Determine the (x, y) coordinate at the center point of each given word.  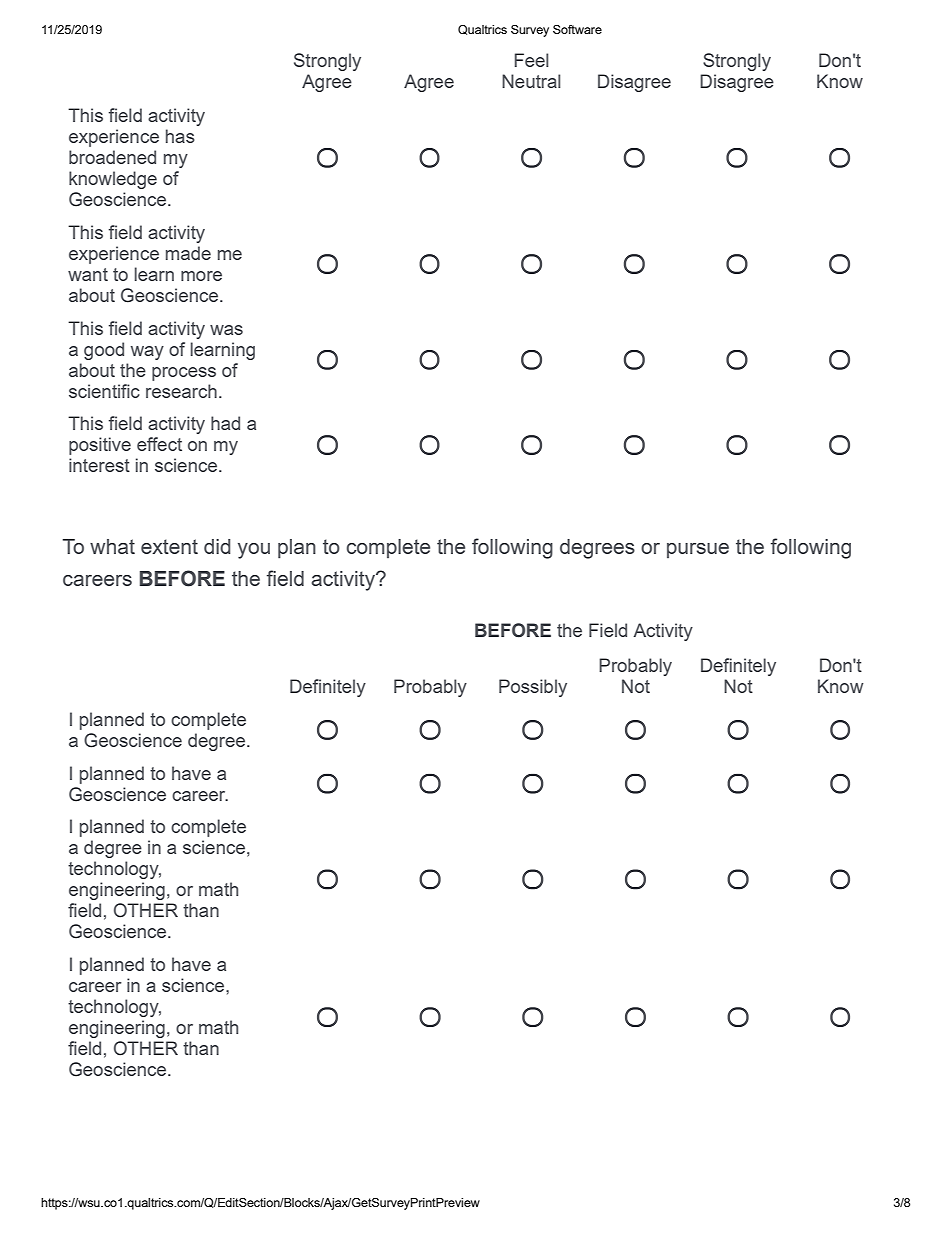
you (254, 551)
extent (169, 546)
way (147, 353)
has (180, 136)
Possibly (533, 688)
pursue (698, 550)
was (226, 330)
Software (577, 29)
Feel (531, 60)
